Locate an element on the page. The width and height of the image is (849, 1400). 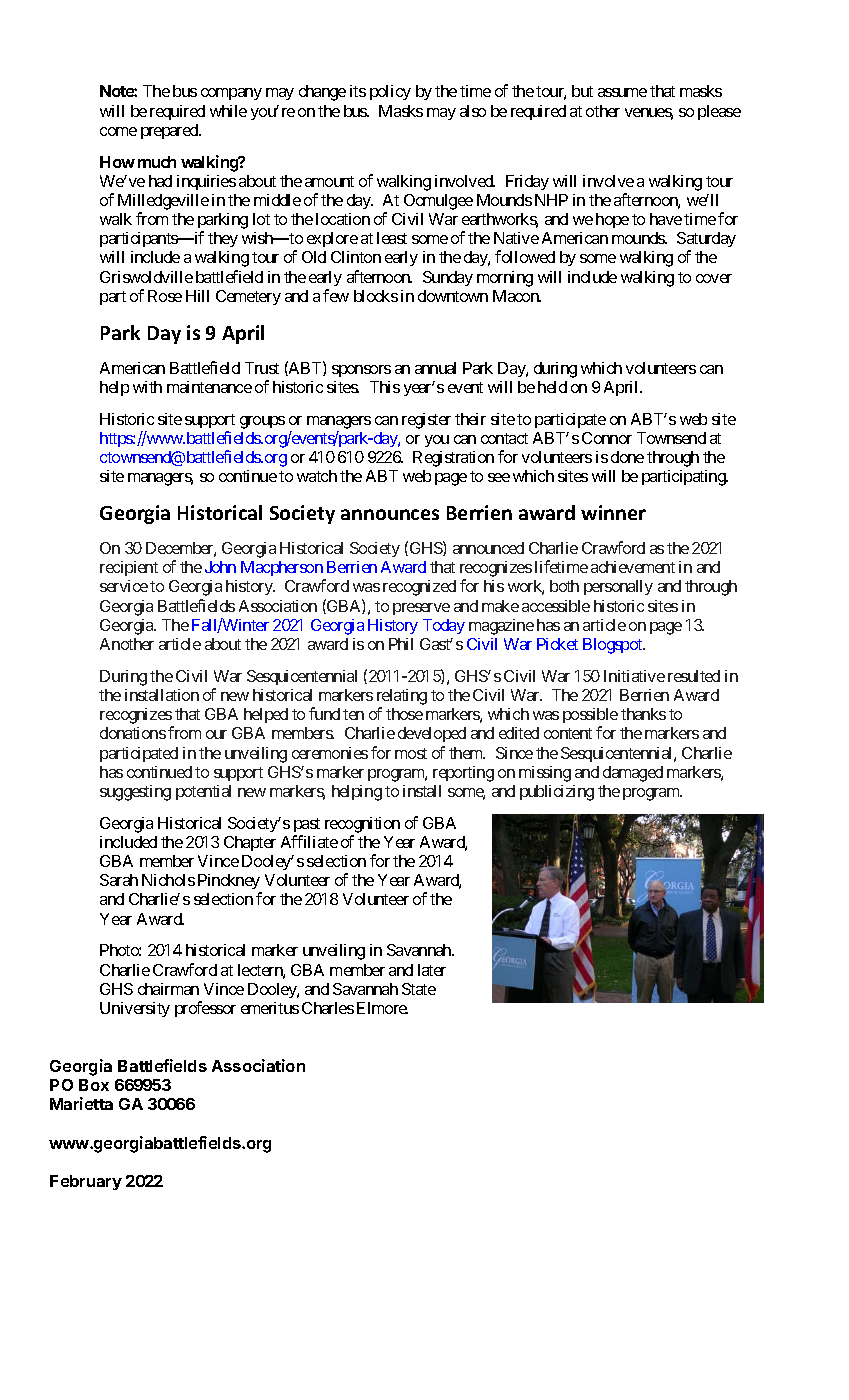
policy is located at coordinates (390, 92).
